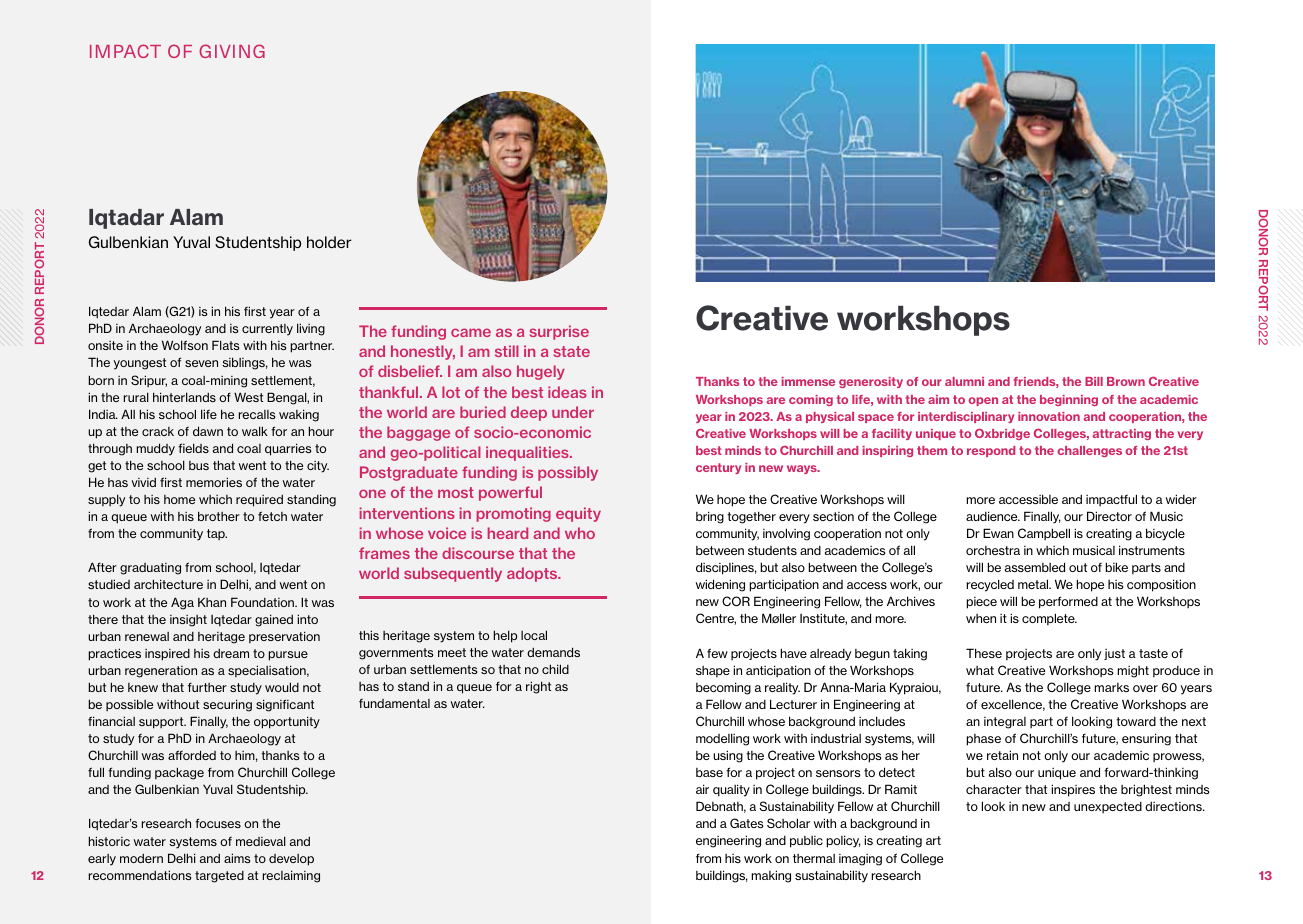 The width and height of the image is (1303, 924). What do you see at coordinates (1094, 381) in the image?
I see `Bill` at bounding box center [1094, 381].
